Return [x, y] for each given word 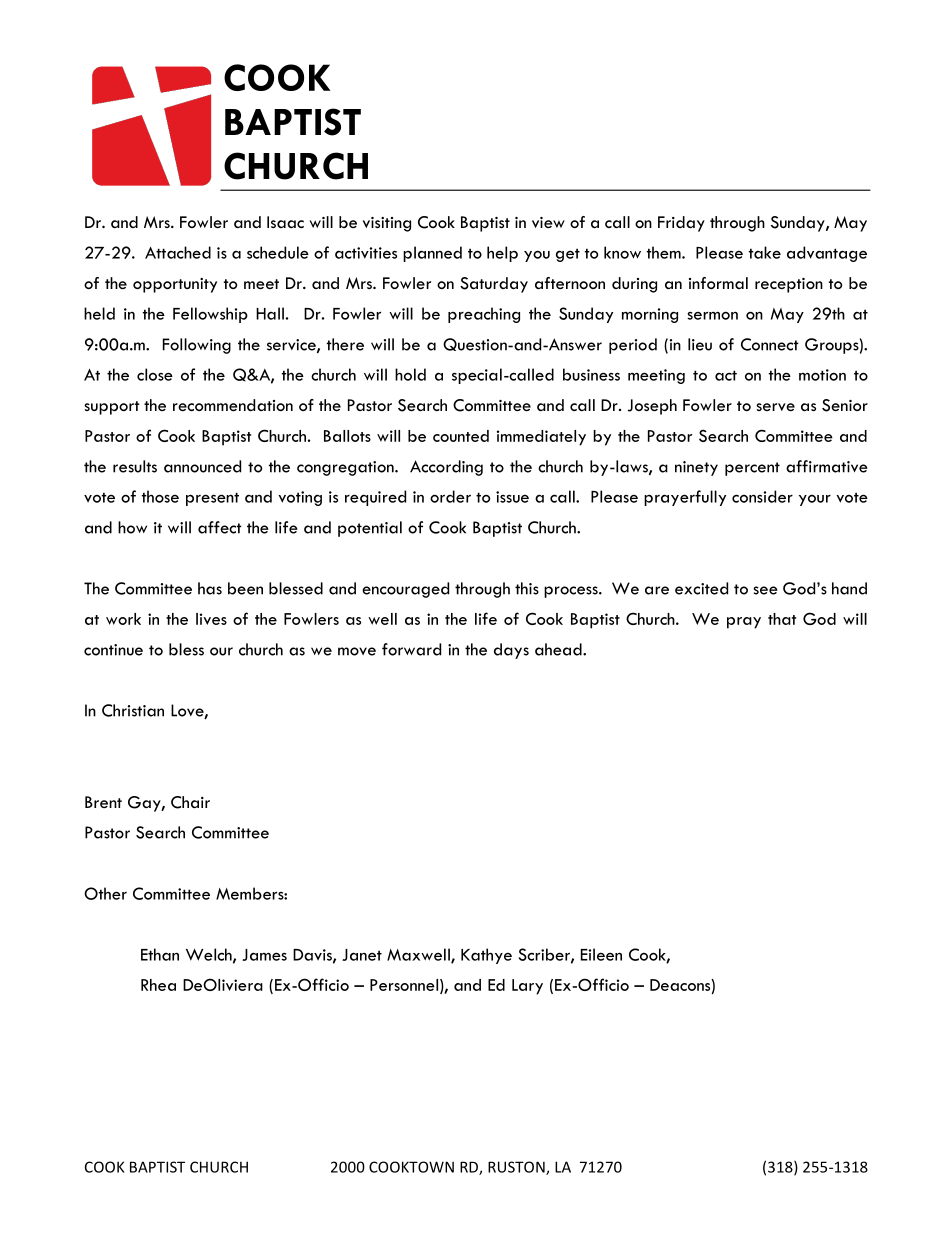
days [511, 651]
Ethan [160, 954]
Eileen [601, 954]
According [446, 468]
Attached [178, 252]
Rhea [158, 985]
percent [752, 469]
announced [202, 466]
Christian [133, 710]
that [782, 619]
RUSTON [517, 1168]
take [765, 252]
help [502, 254]
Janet [362, 955]
